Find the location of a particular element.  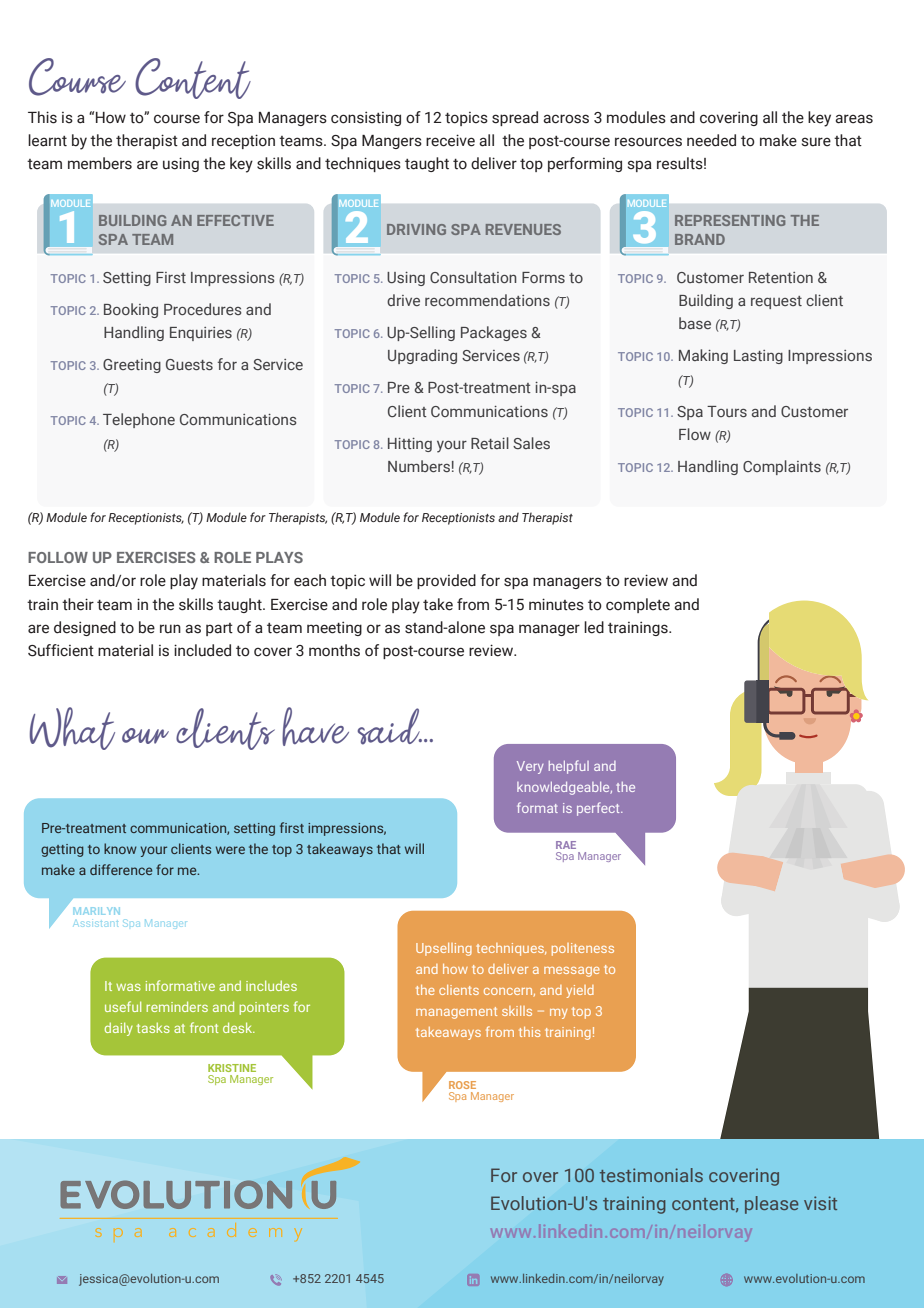

Numbers is located at coordinates (419, 466).
